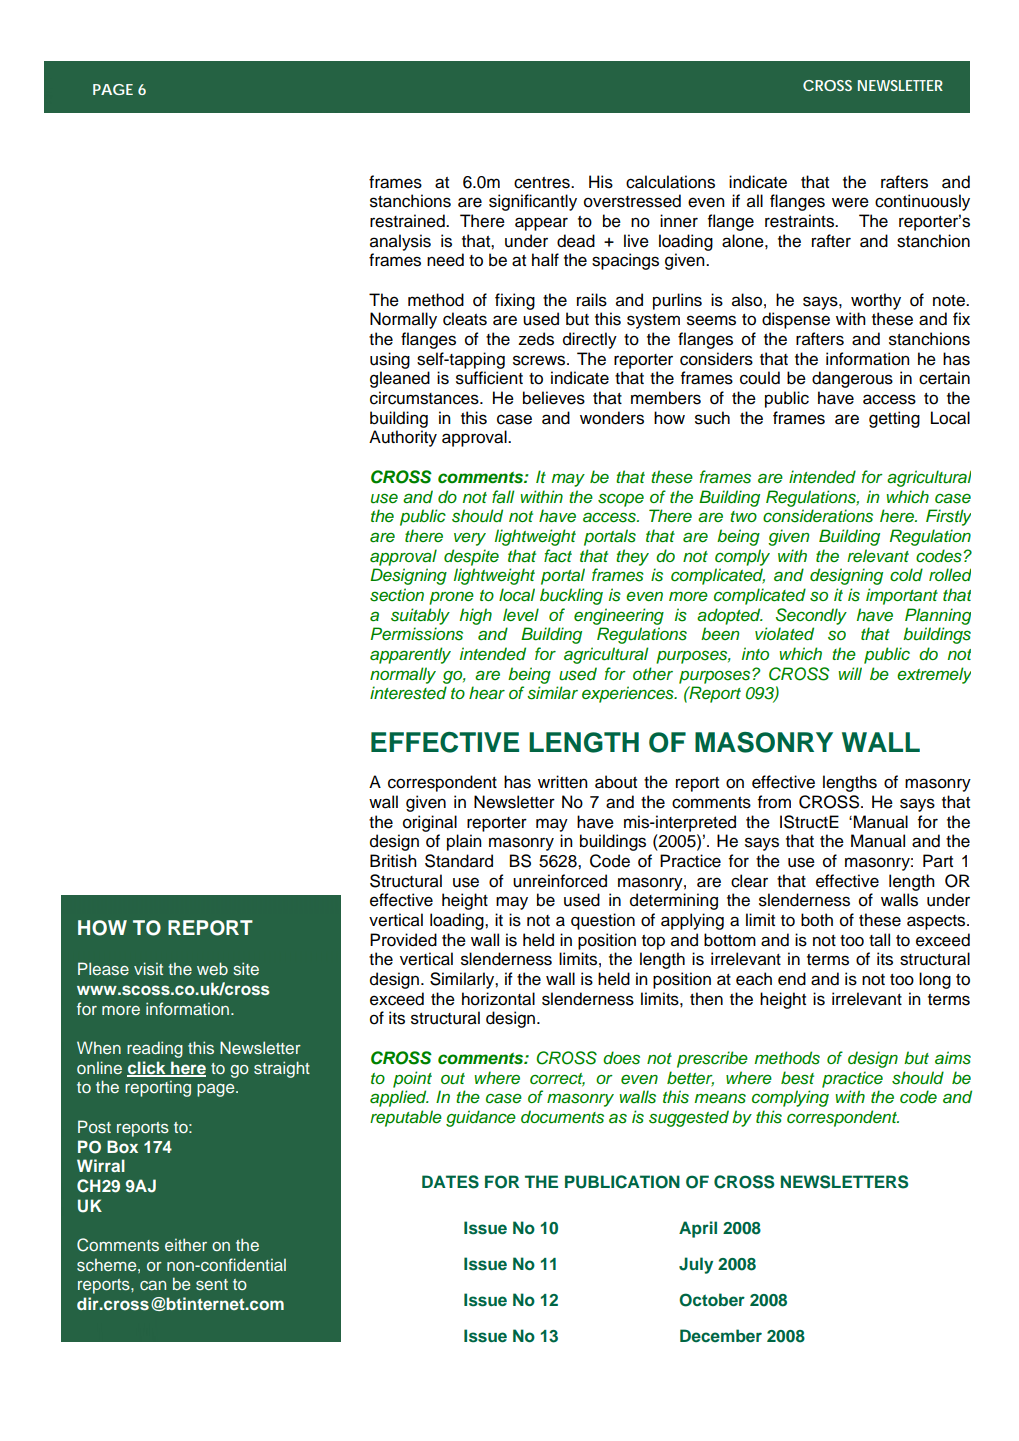  What do you see at coordinates (147, 1068) in the image?
I see `click` at bounding box center [147, 1068].
